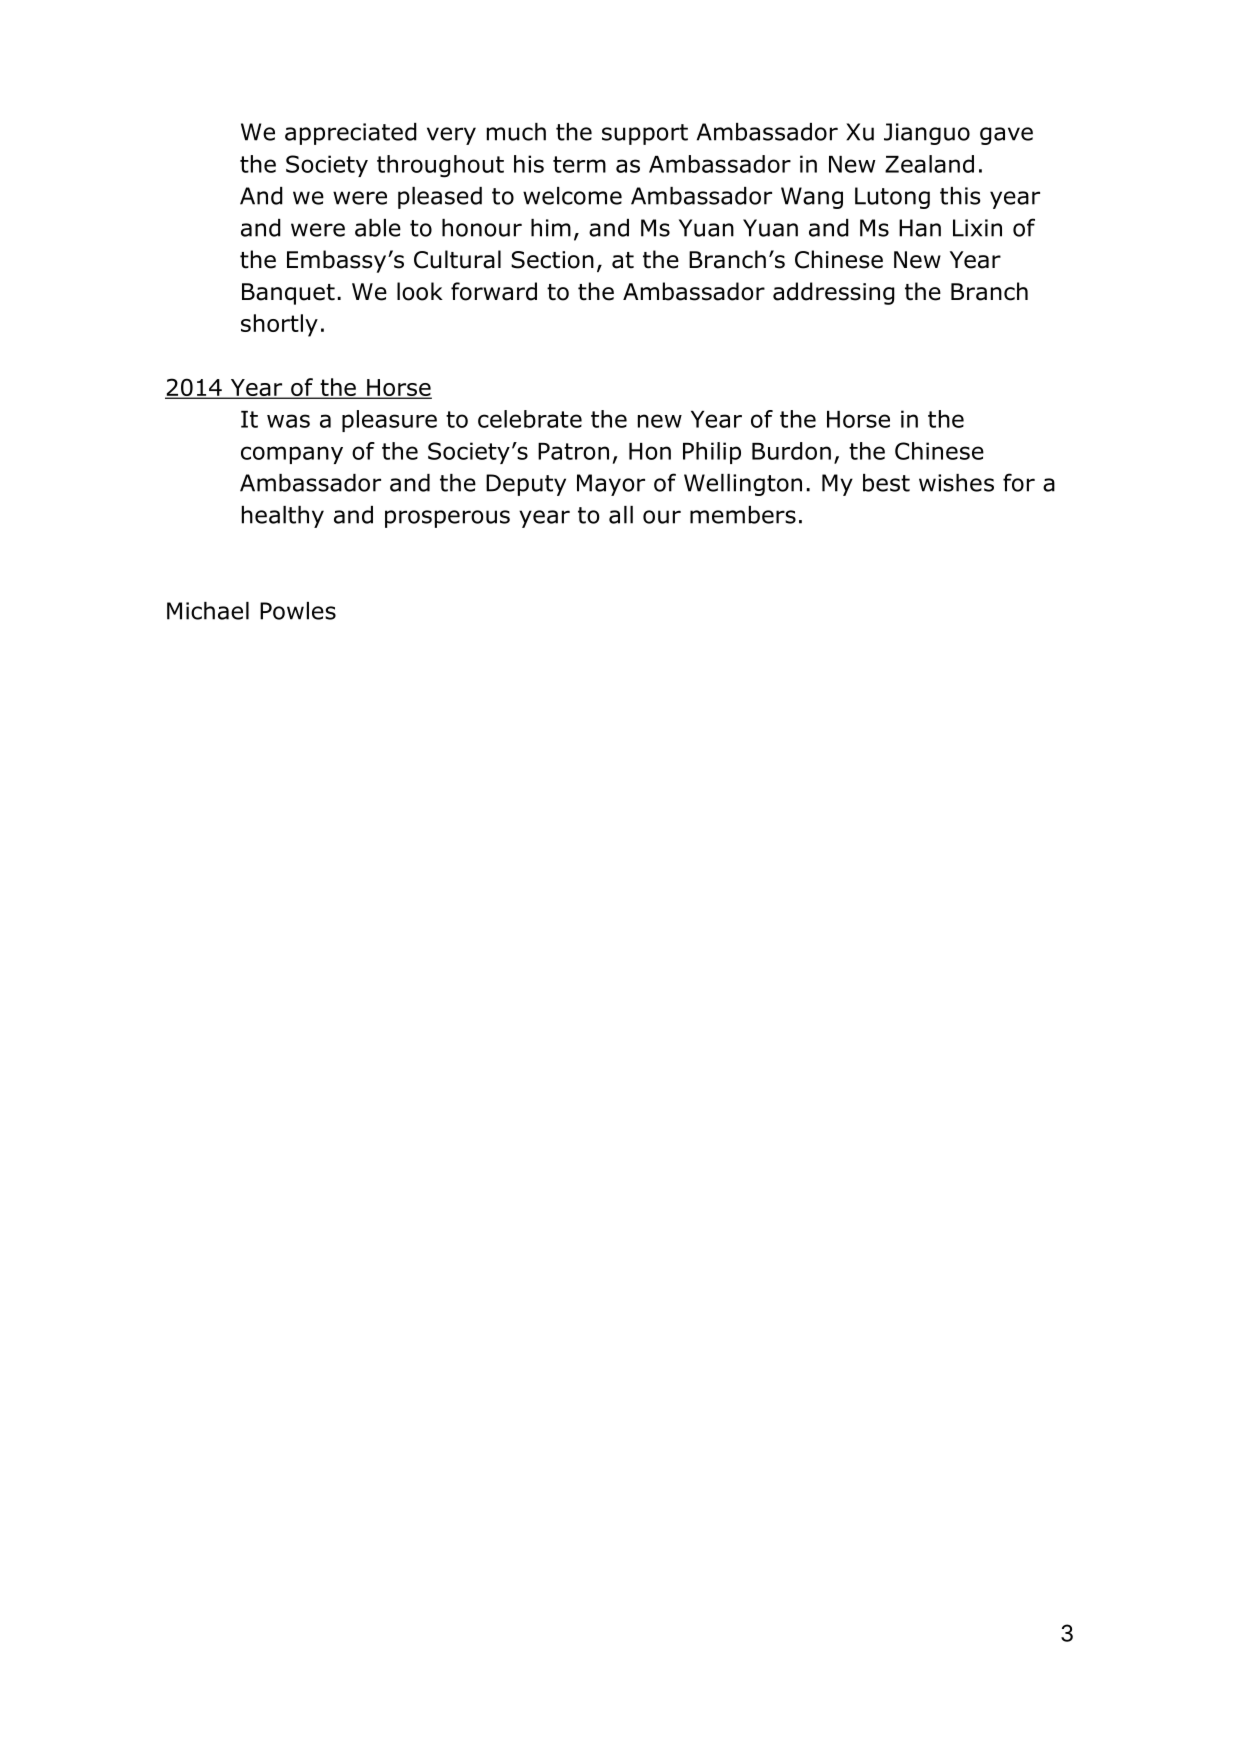 The height and width of the image is (1748, 1236). Describe the element at coordinates (743, 515) in the image. I see `members` at that location.
